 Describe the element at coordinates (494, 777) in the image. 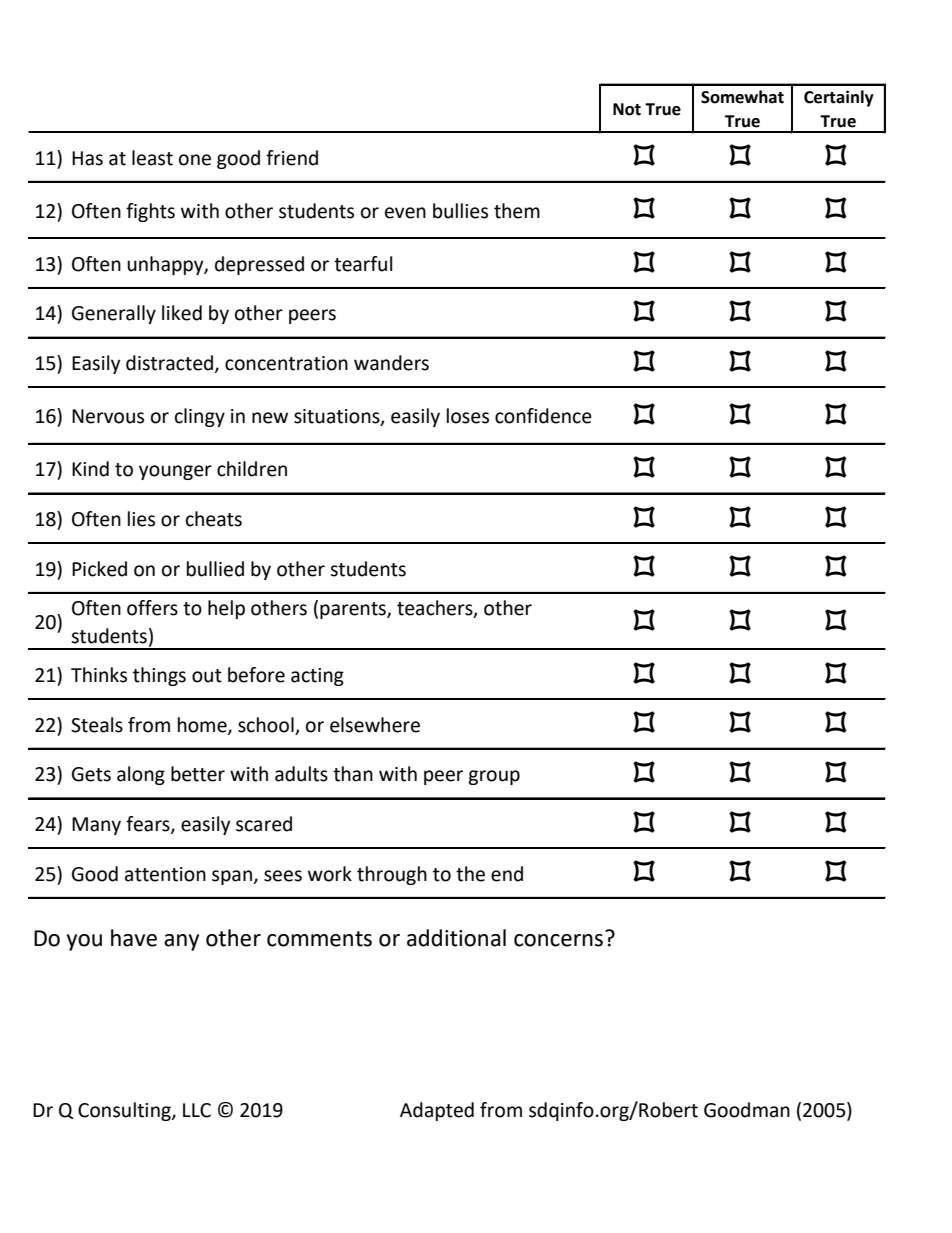

I see `group` at that location.
